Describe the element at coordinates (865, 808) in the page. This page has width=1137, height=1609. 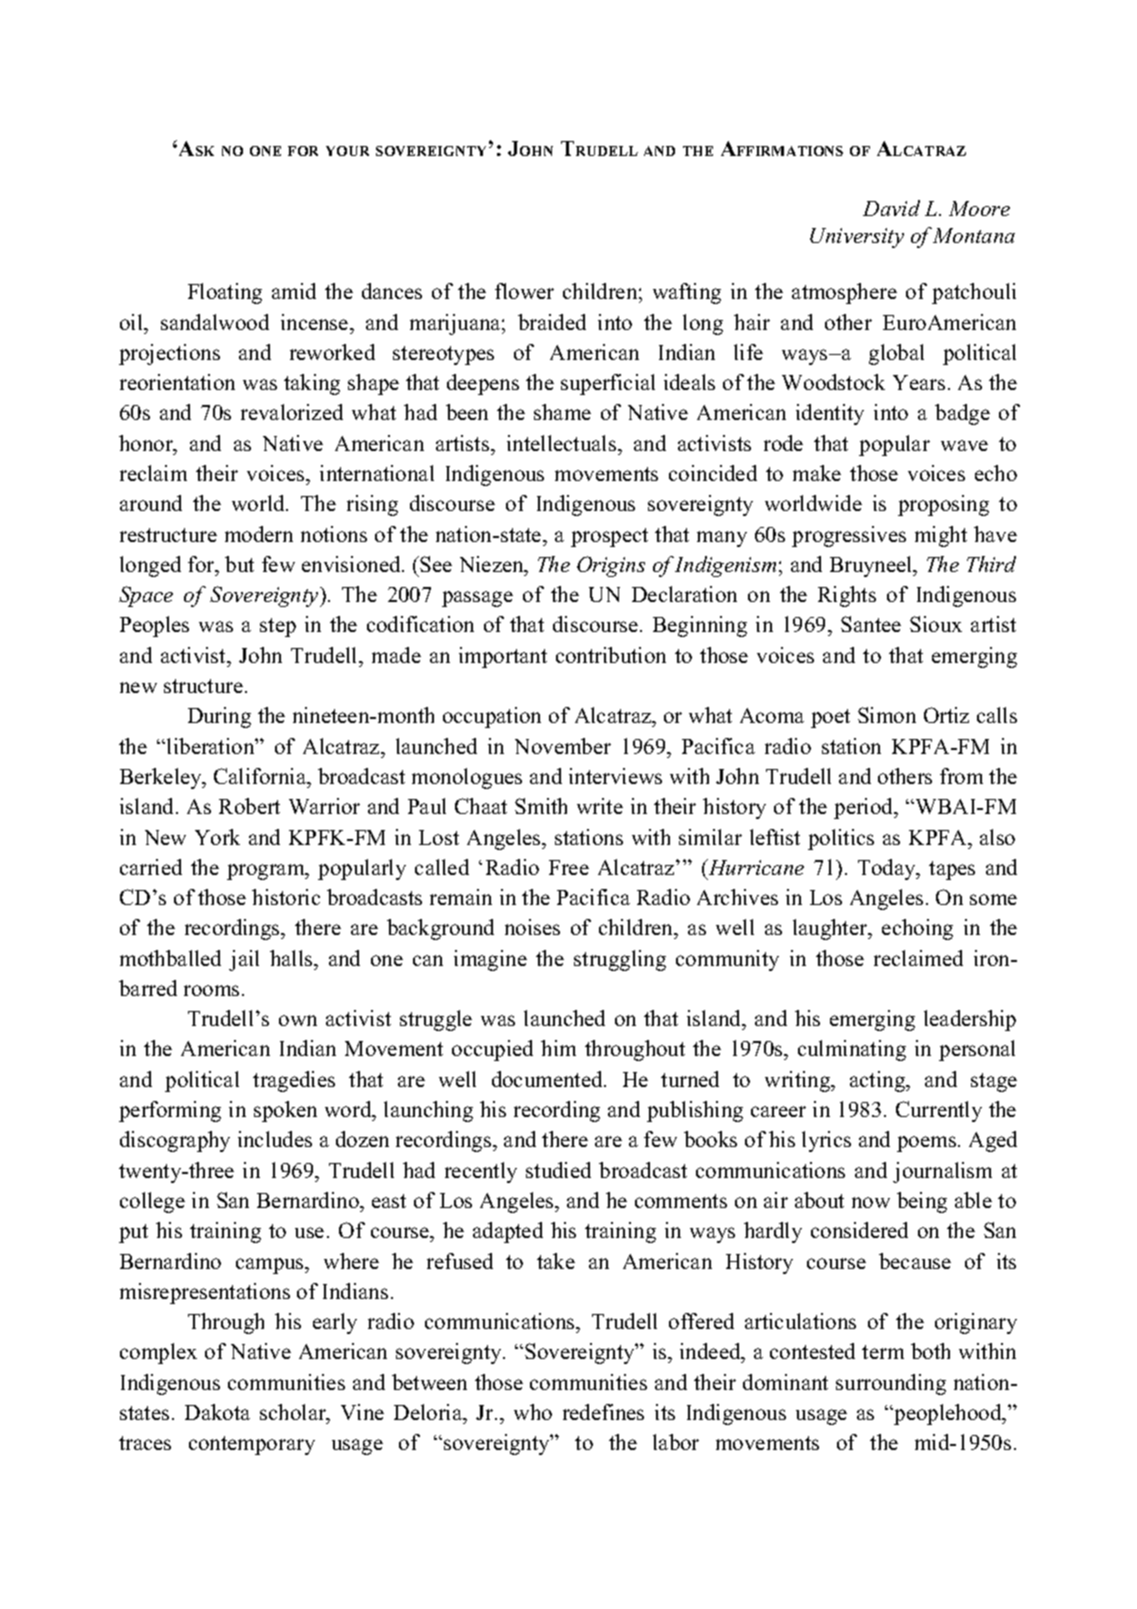
I see `period` at that location.
